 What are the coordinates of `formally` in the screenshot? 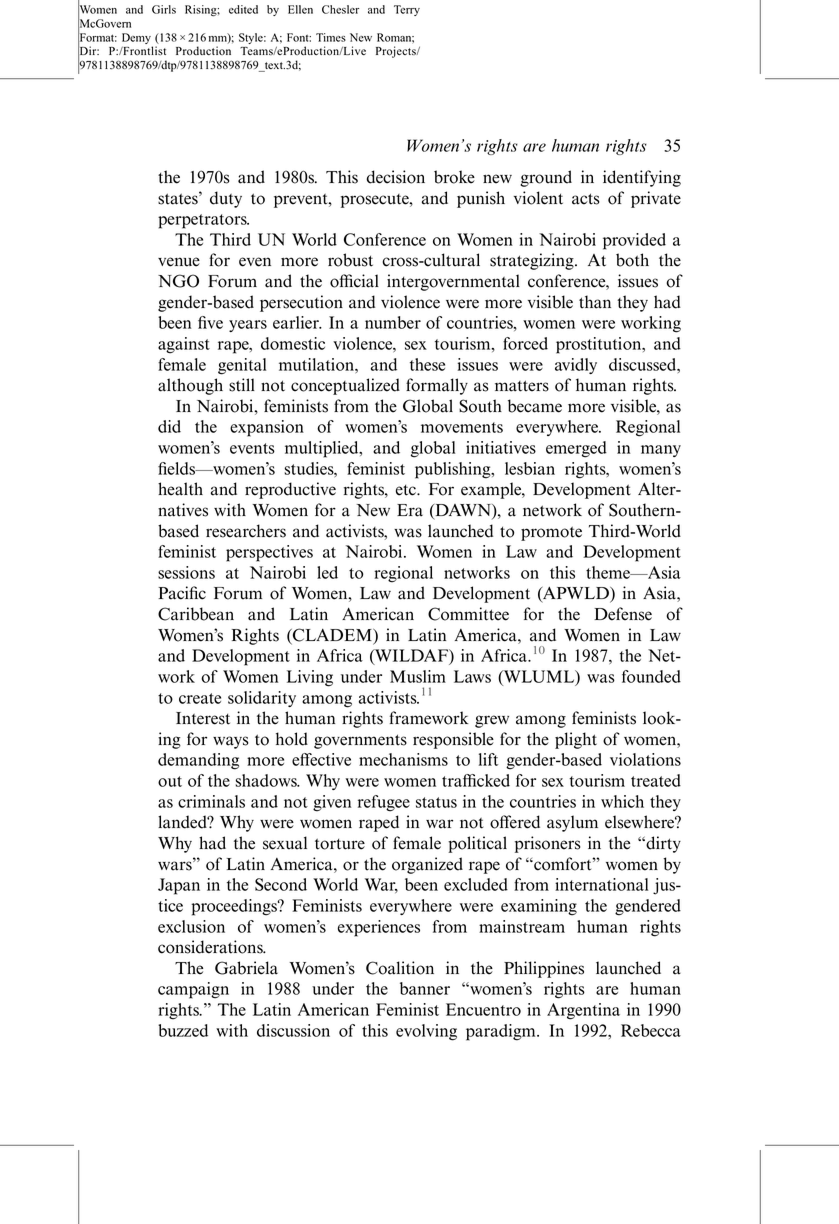 It's located at (437, 386).
